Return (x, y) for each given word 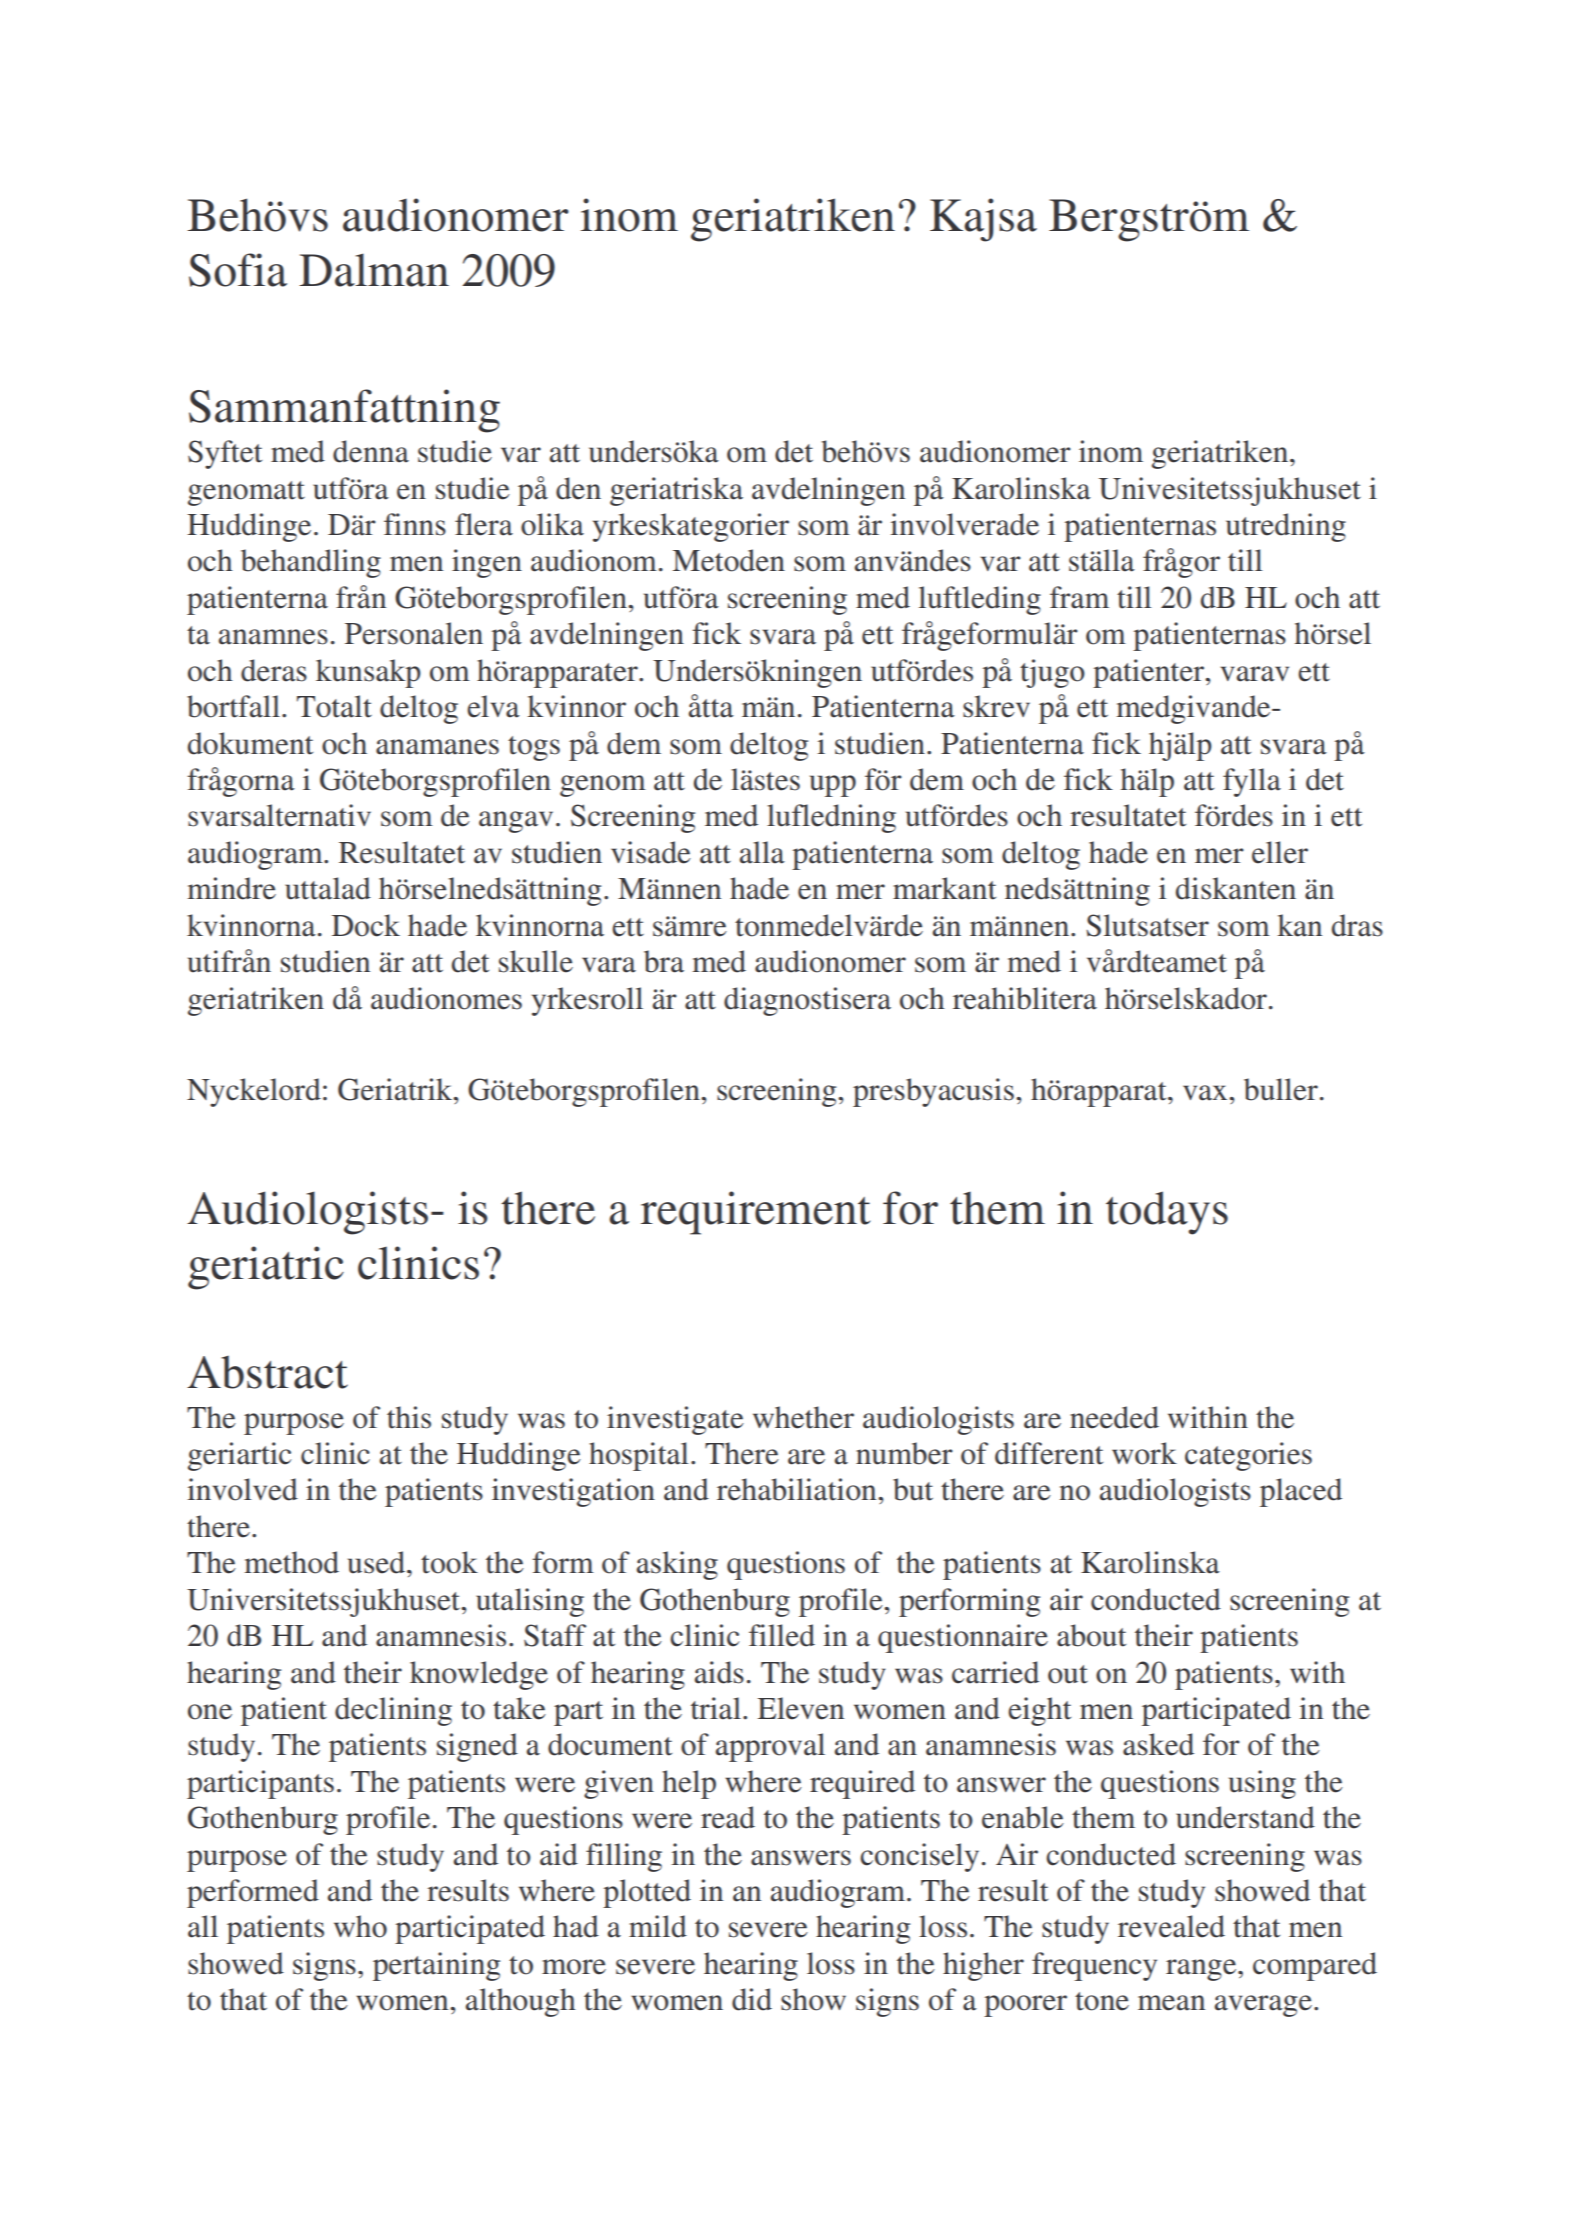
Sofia (238, 270)
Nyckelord (254, 1092)
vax (1206, 1093)
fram (1079, 597)
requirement (756, 1213)
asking (677, 1565)
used (378, 1562)
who (360, 1926)
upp (833, 786)
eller (1280, 852)
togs (534, 748)
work (1144, 1453)
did (752, 1999)
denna (371, 451)
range (1202, 1970)
